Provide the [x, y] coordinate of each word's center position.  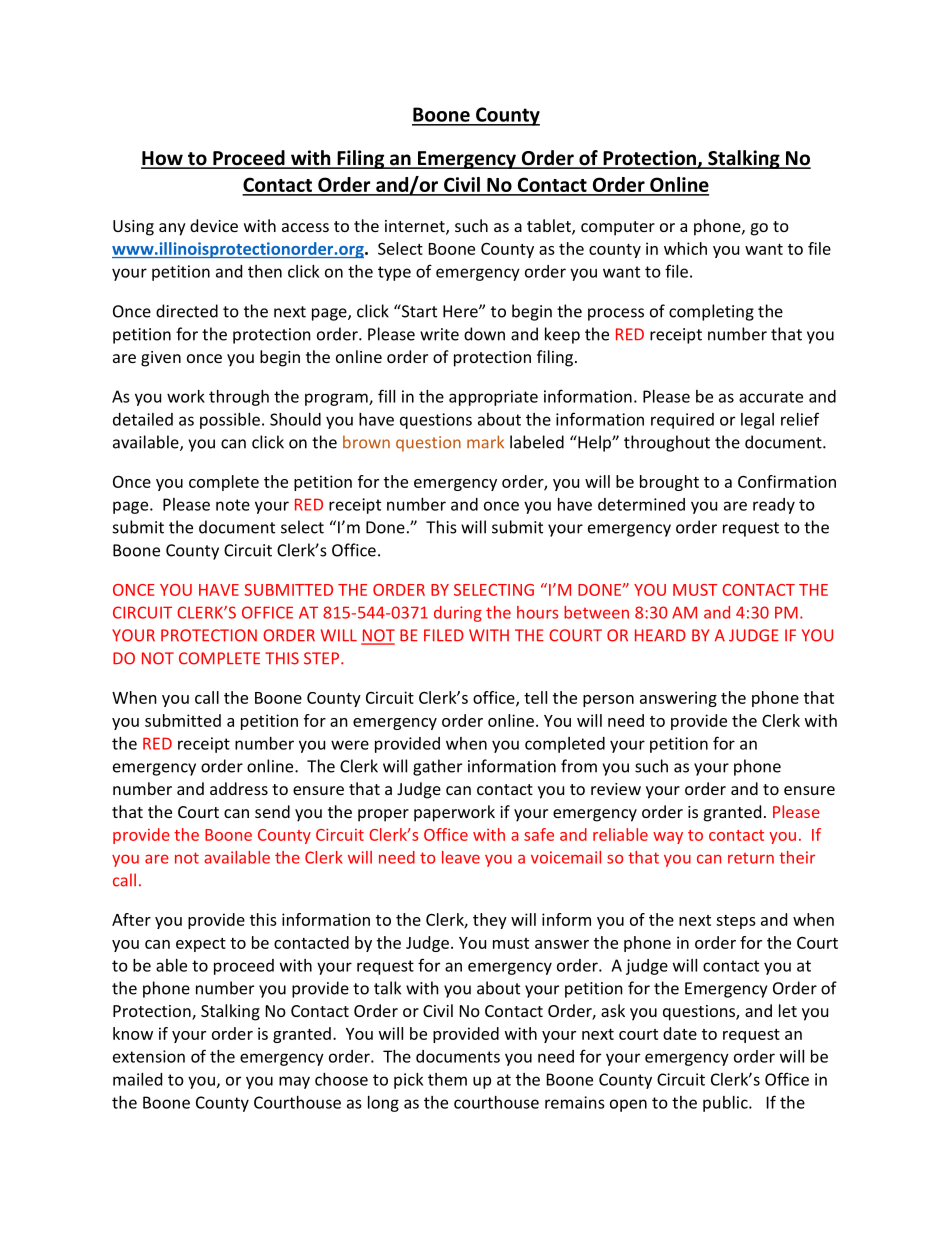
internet [416, 227]
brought [669, 483]
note [233, 505]
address [239, 788]
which [685, 248]
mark [485, 442]
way [668, 838]
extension [149, 1056]
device [214, 225]
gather [437, 767]
